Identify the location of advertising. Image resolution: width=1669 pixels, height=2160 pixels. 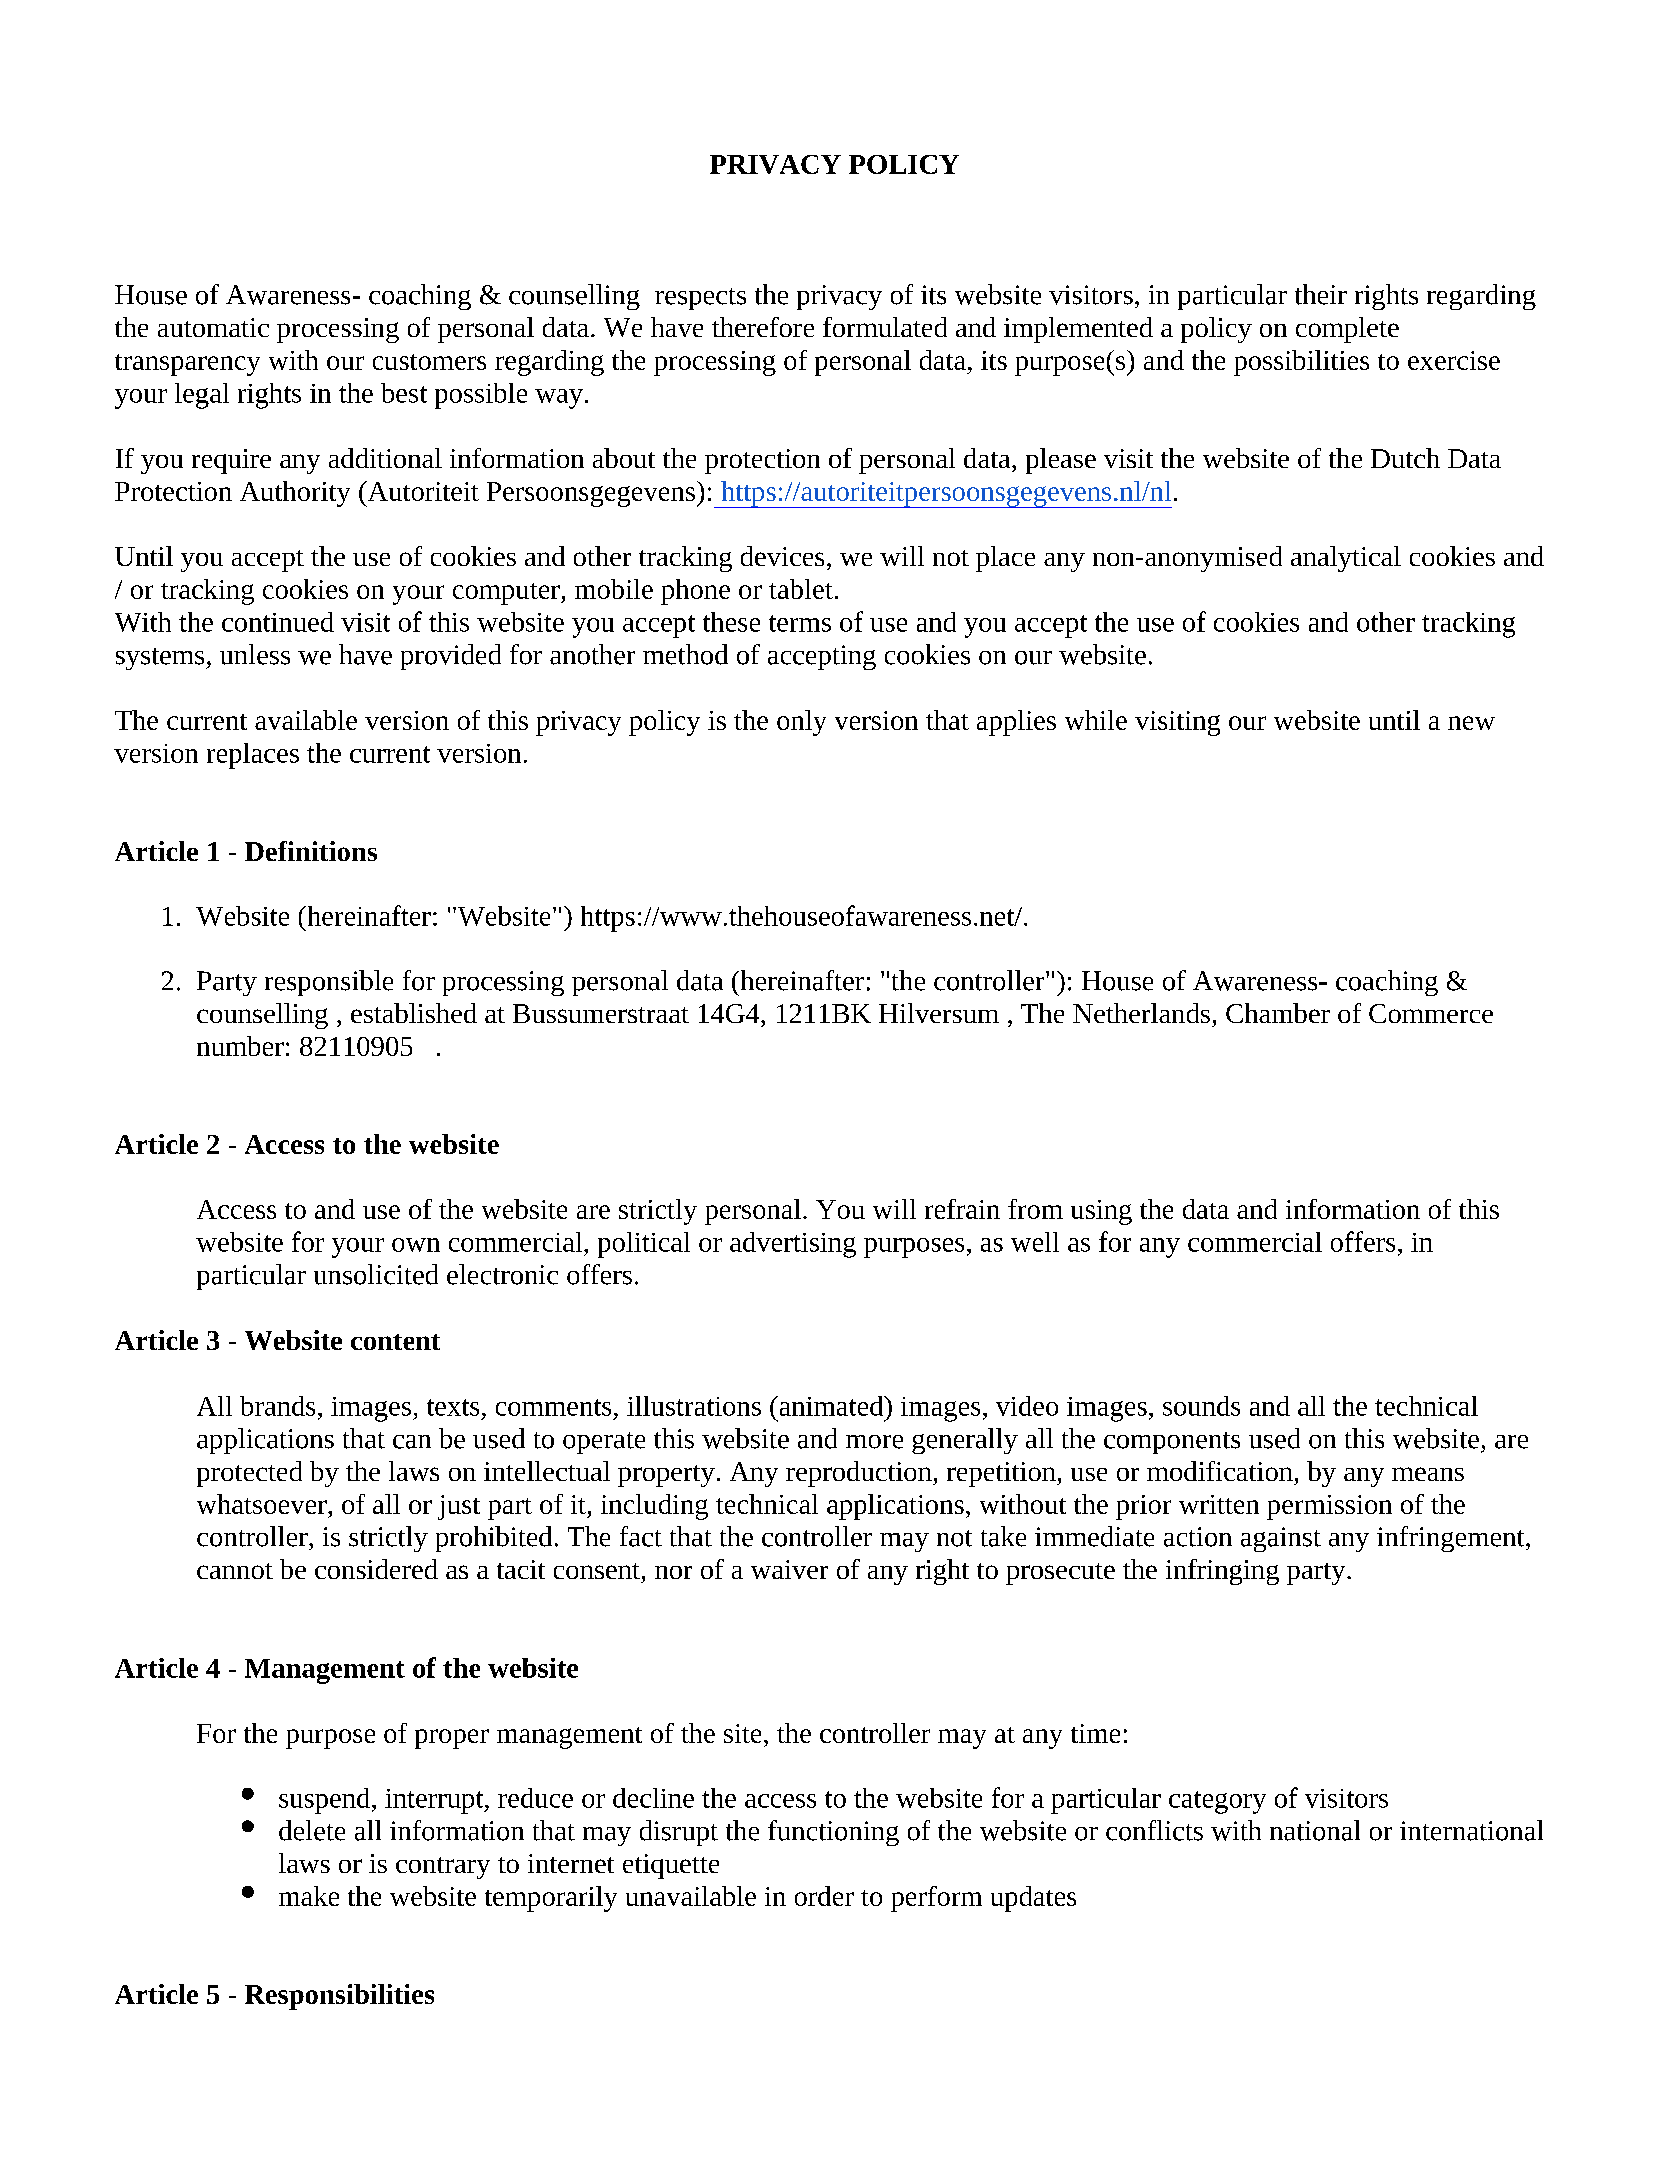
(793, 1245).
